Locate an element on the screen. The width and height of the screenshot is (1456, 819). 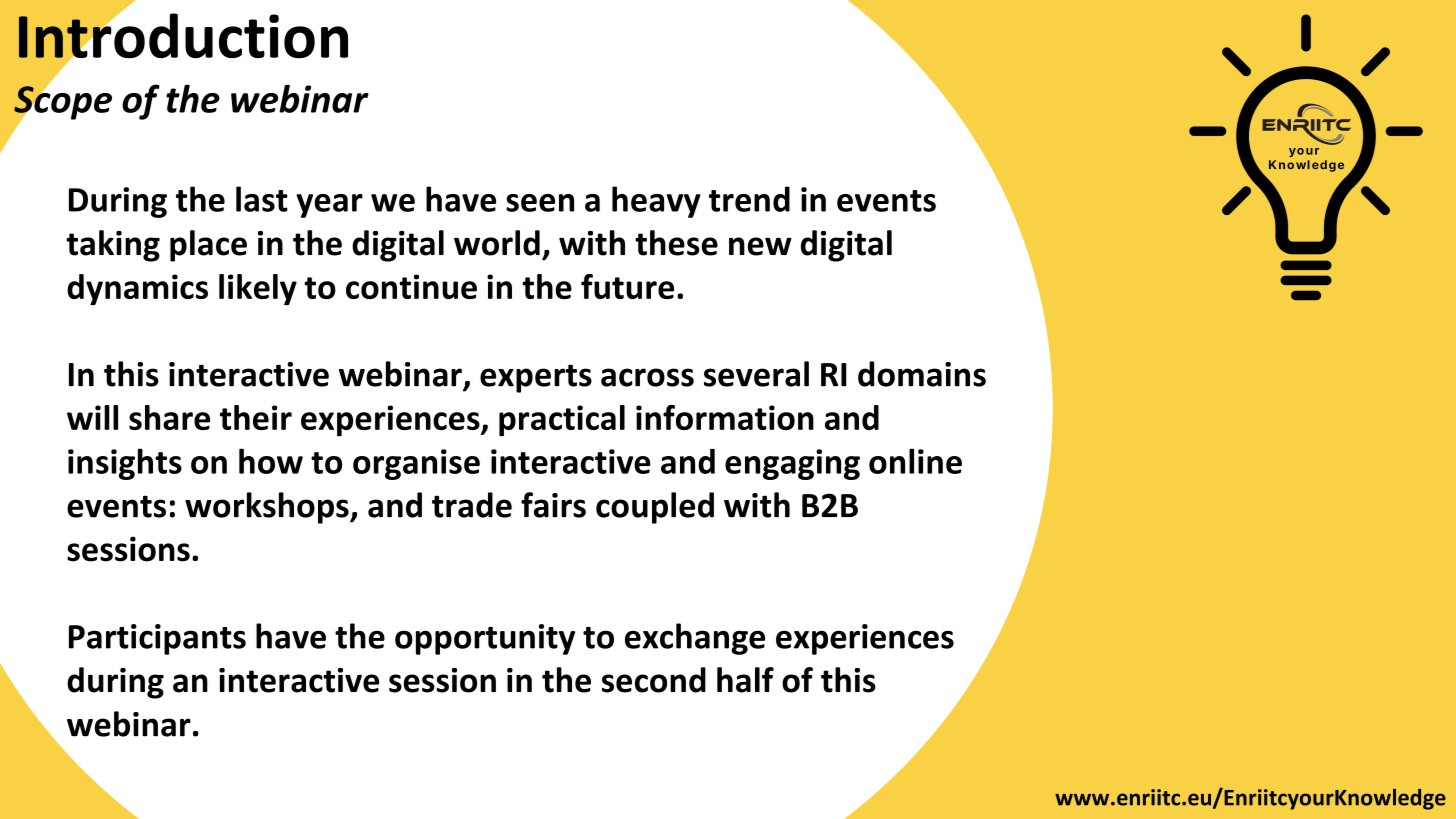
experts is located at coordinates (536, 378).
